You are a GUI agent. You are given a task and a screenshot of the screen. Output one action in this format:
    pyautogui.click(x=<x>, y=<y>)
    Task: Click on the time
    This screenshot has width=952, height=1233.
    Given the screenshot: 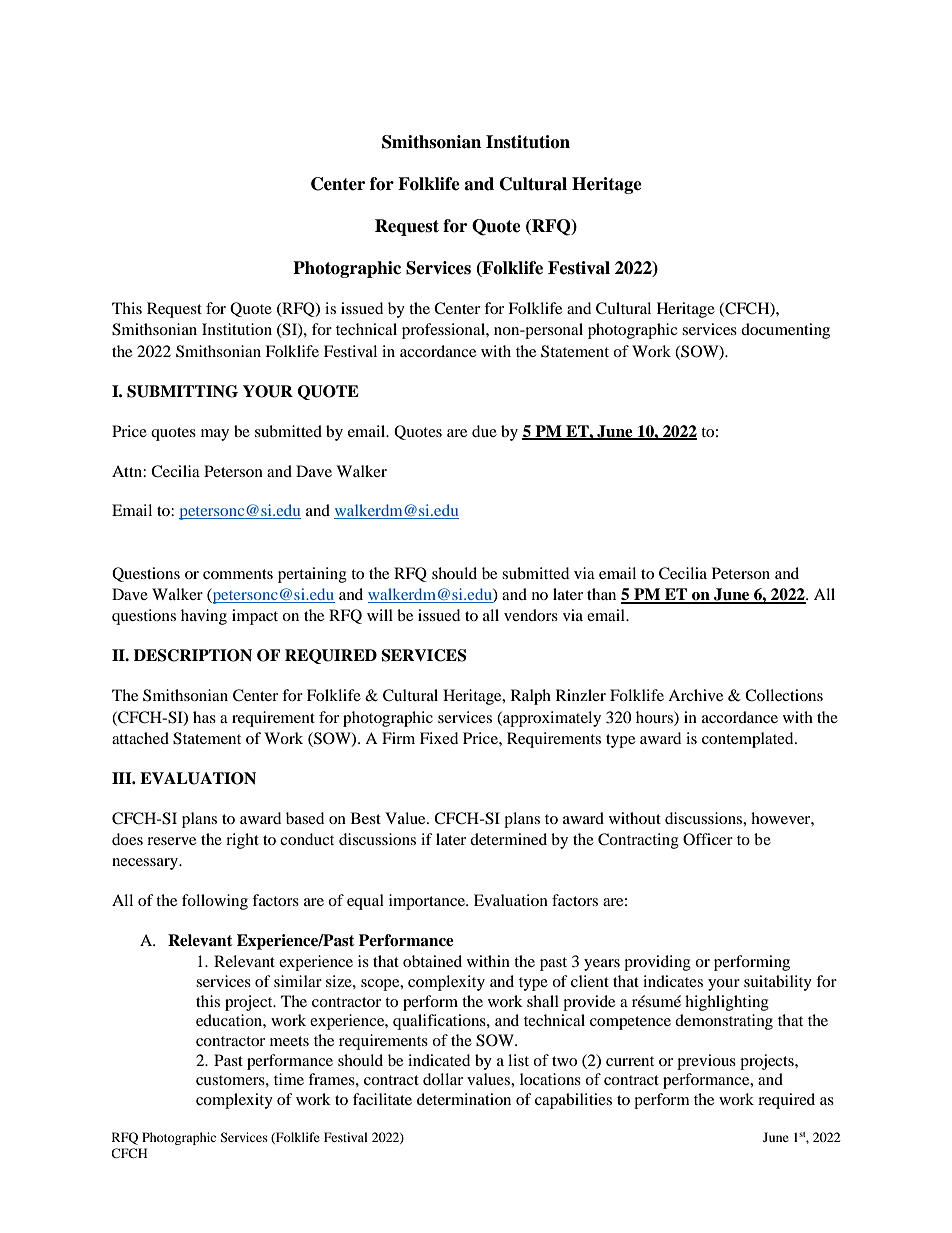 What is the action you would take?
    pyautogui.click(x=289, y=1079)
